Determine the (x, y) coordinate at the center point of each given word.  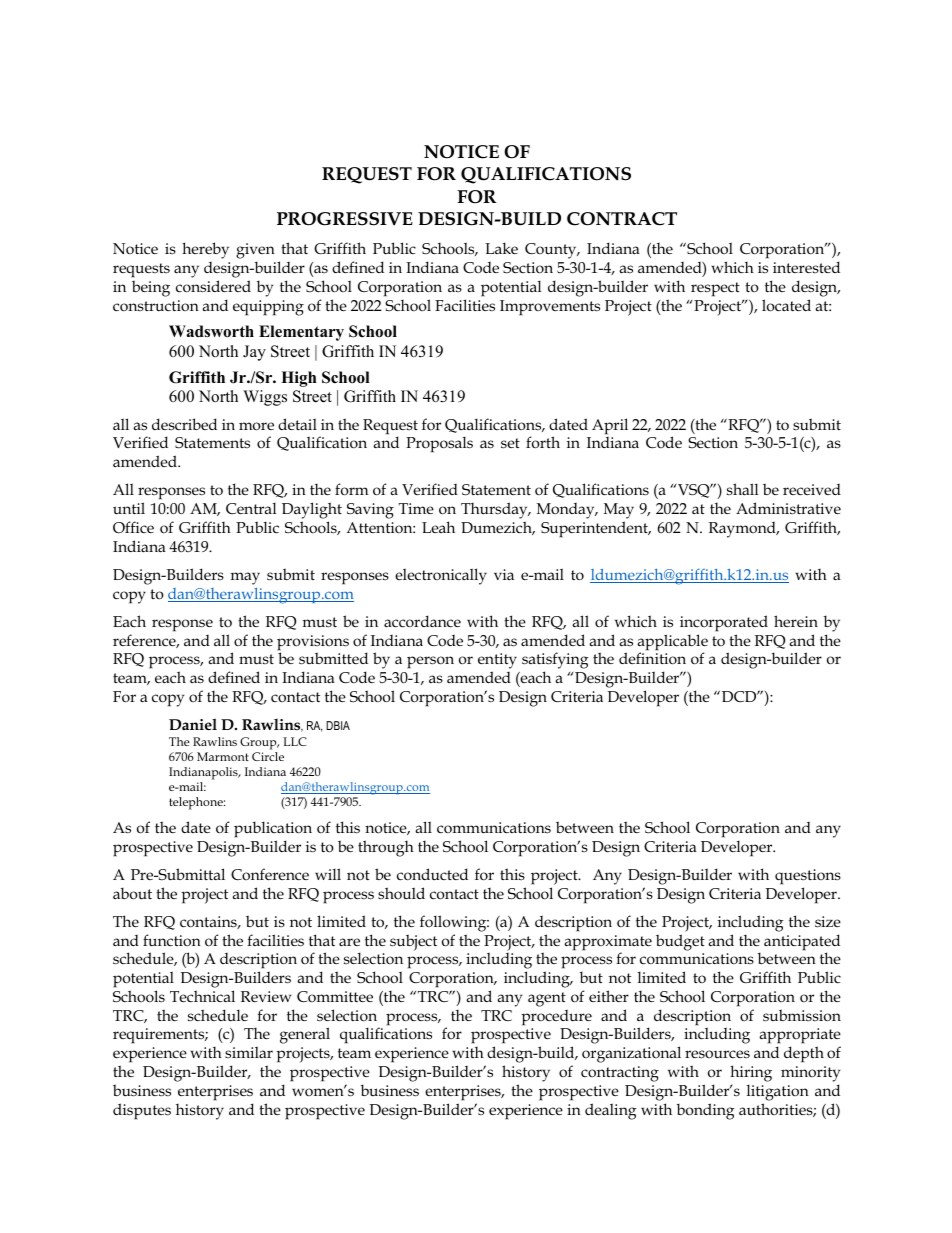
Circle (268, 756)
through (386, 848)
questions (808, 877)
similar (249, 1052)
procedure (556, 1018)
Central (251, 508)
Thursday (495, 512)
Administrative (788, 508)
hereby (205, 250)
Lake (501, 248)
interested (806, 267)
